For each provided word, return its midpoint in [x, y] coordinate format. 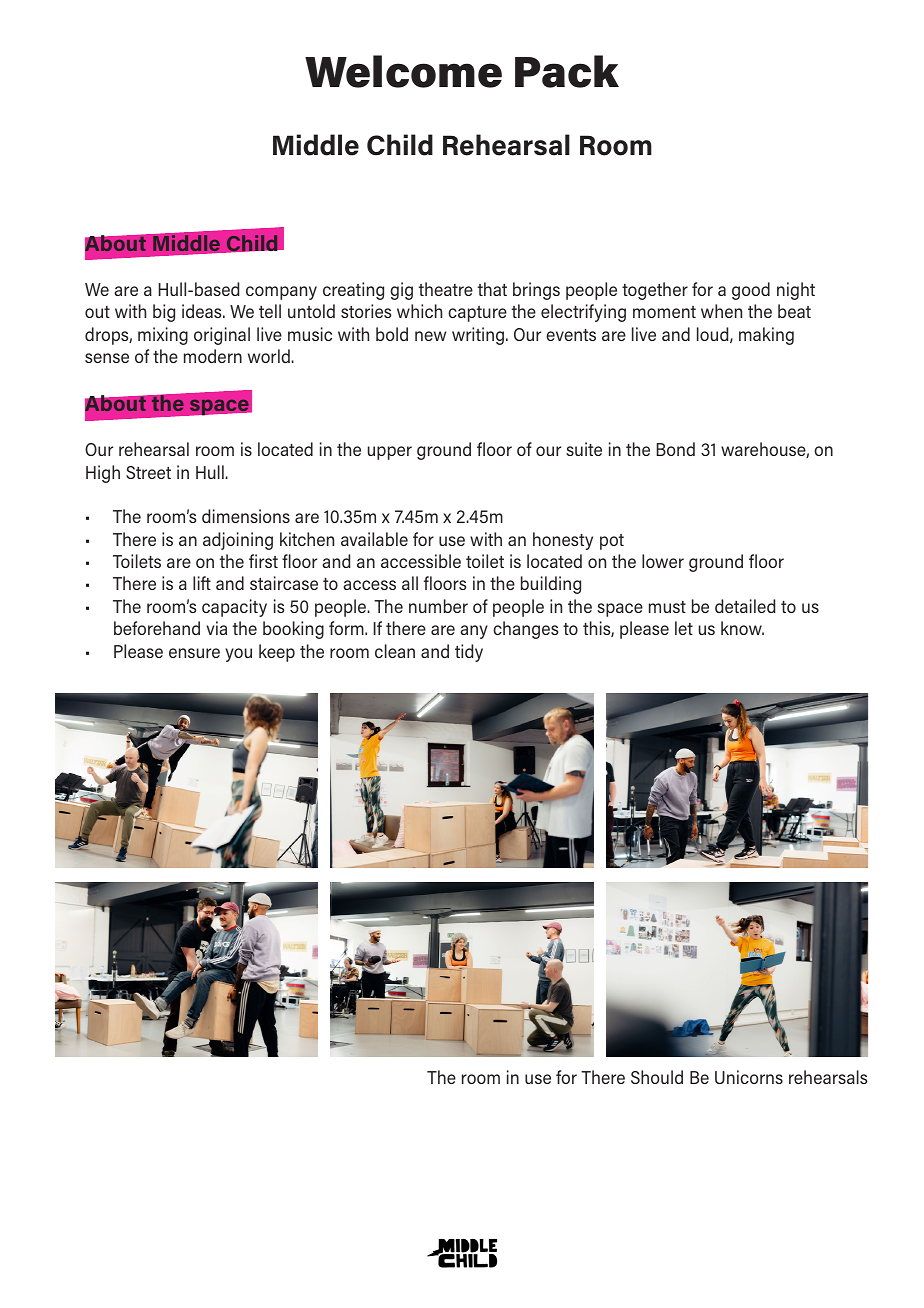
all [410, 583]
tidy [469, 653]
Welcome [403, 71]
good [751, 291]
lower [663, 561]
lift [202, 583]
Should [657, 1077]
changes [525, 630]
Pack [567, 71]
